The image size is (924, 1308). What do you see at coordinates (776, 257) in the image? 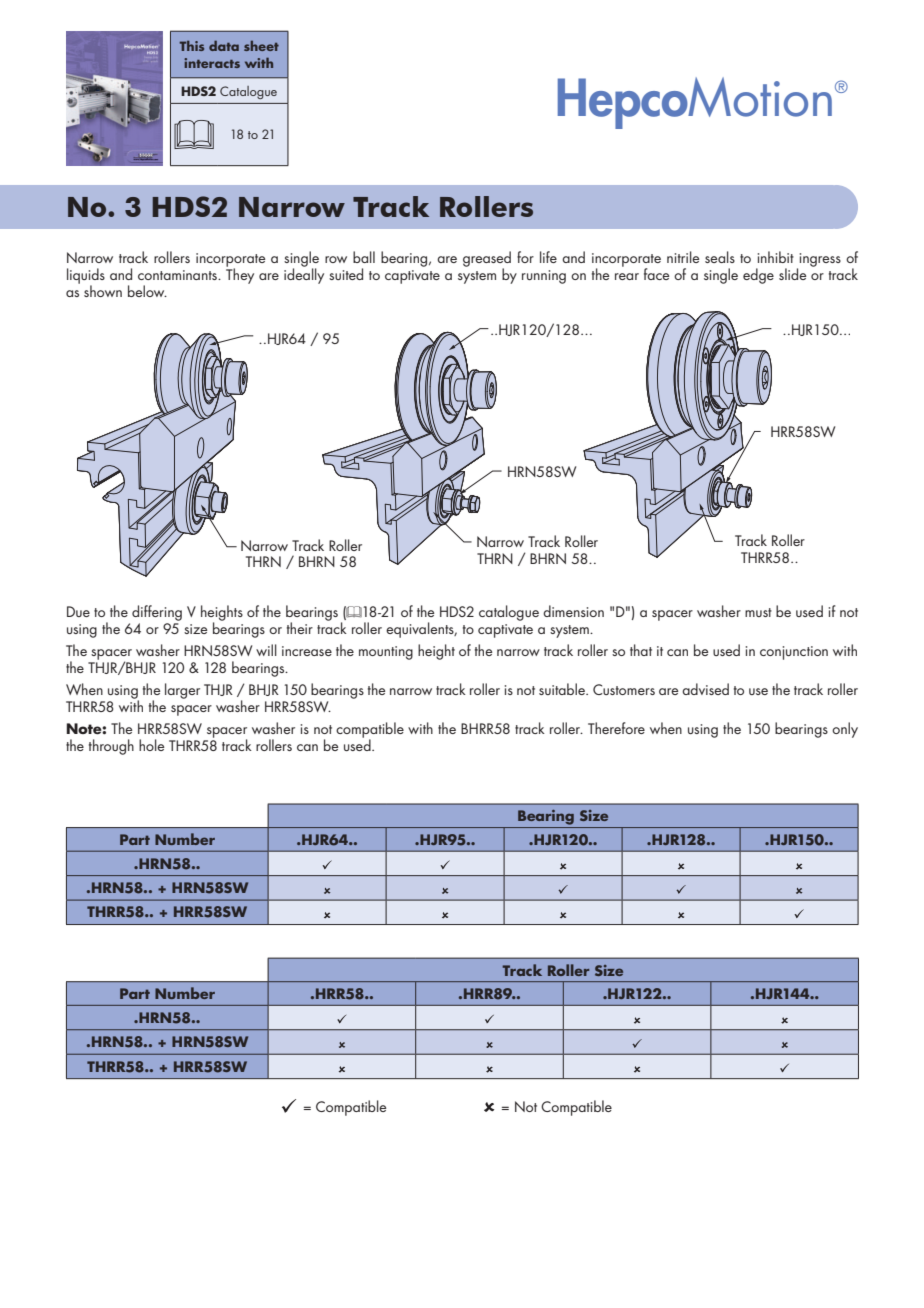
I see `inhibit` at bounding box center [776, 257].
